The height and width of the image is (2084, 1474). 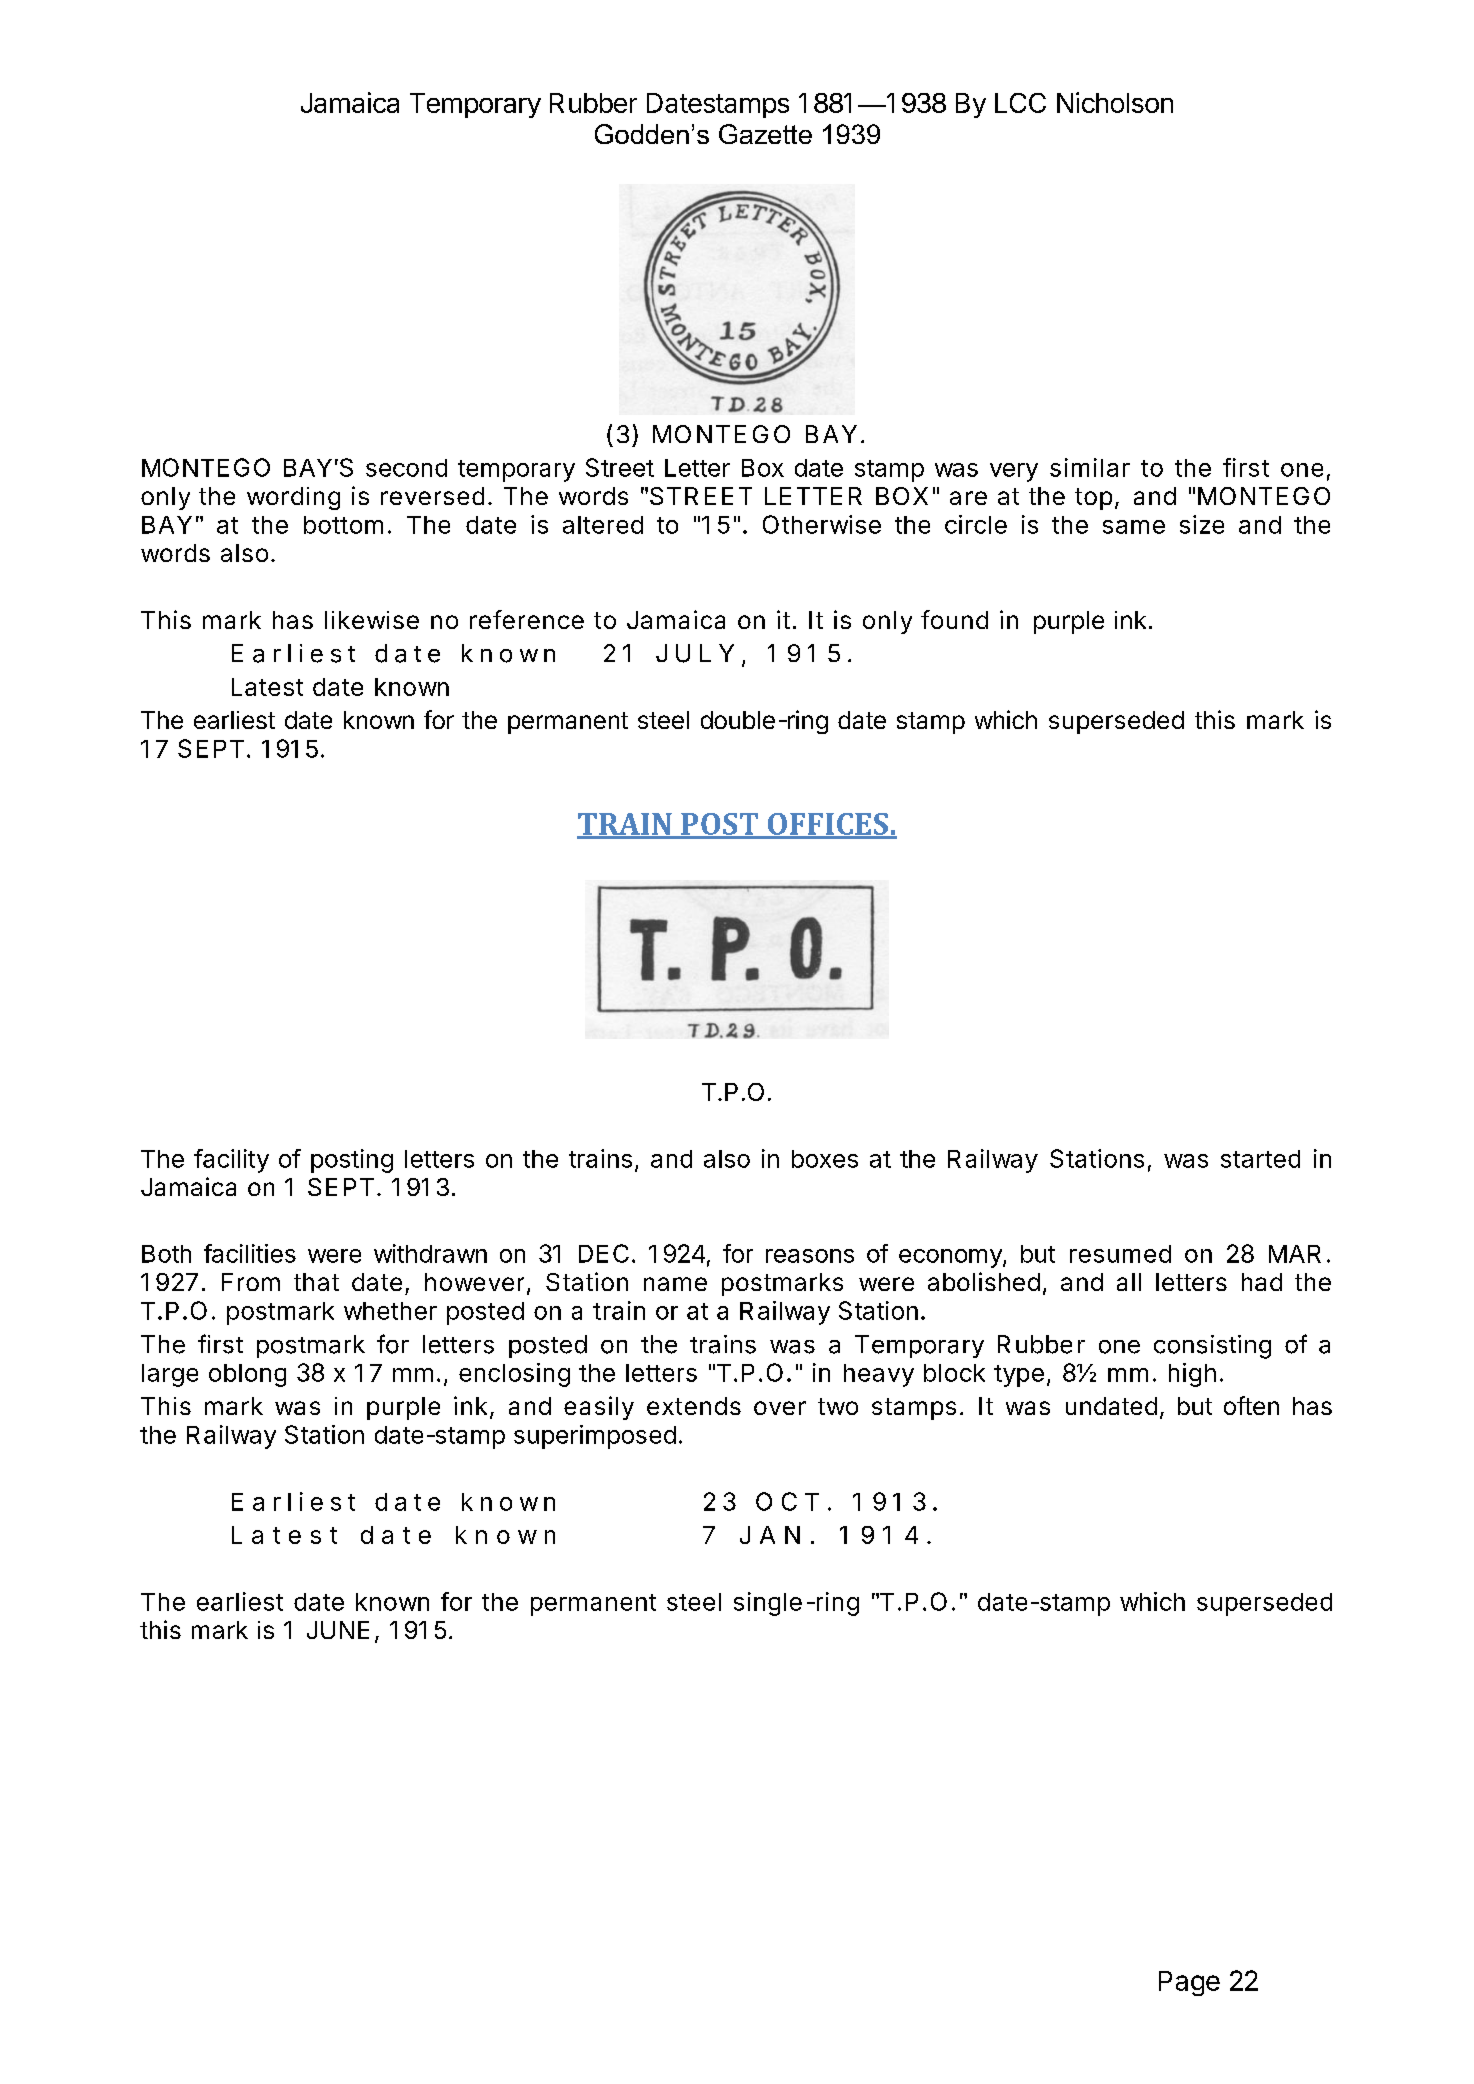 I want to click on JUNE, so click(x=338, y=1630).
